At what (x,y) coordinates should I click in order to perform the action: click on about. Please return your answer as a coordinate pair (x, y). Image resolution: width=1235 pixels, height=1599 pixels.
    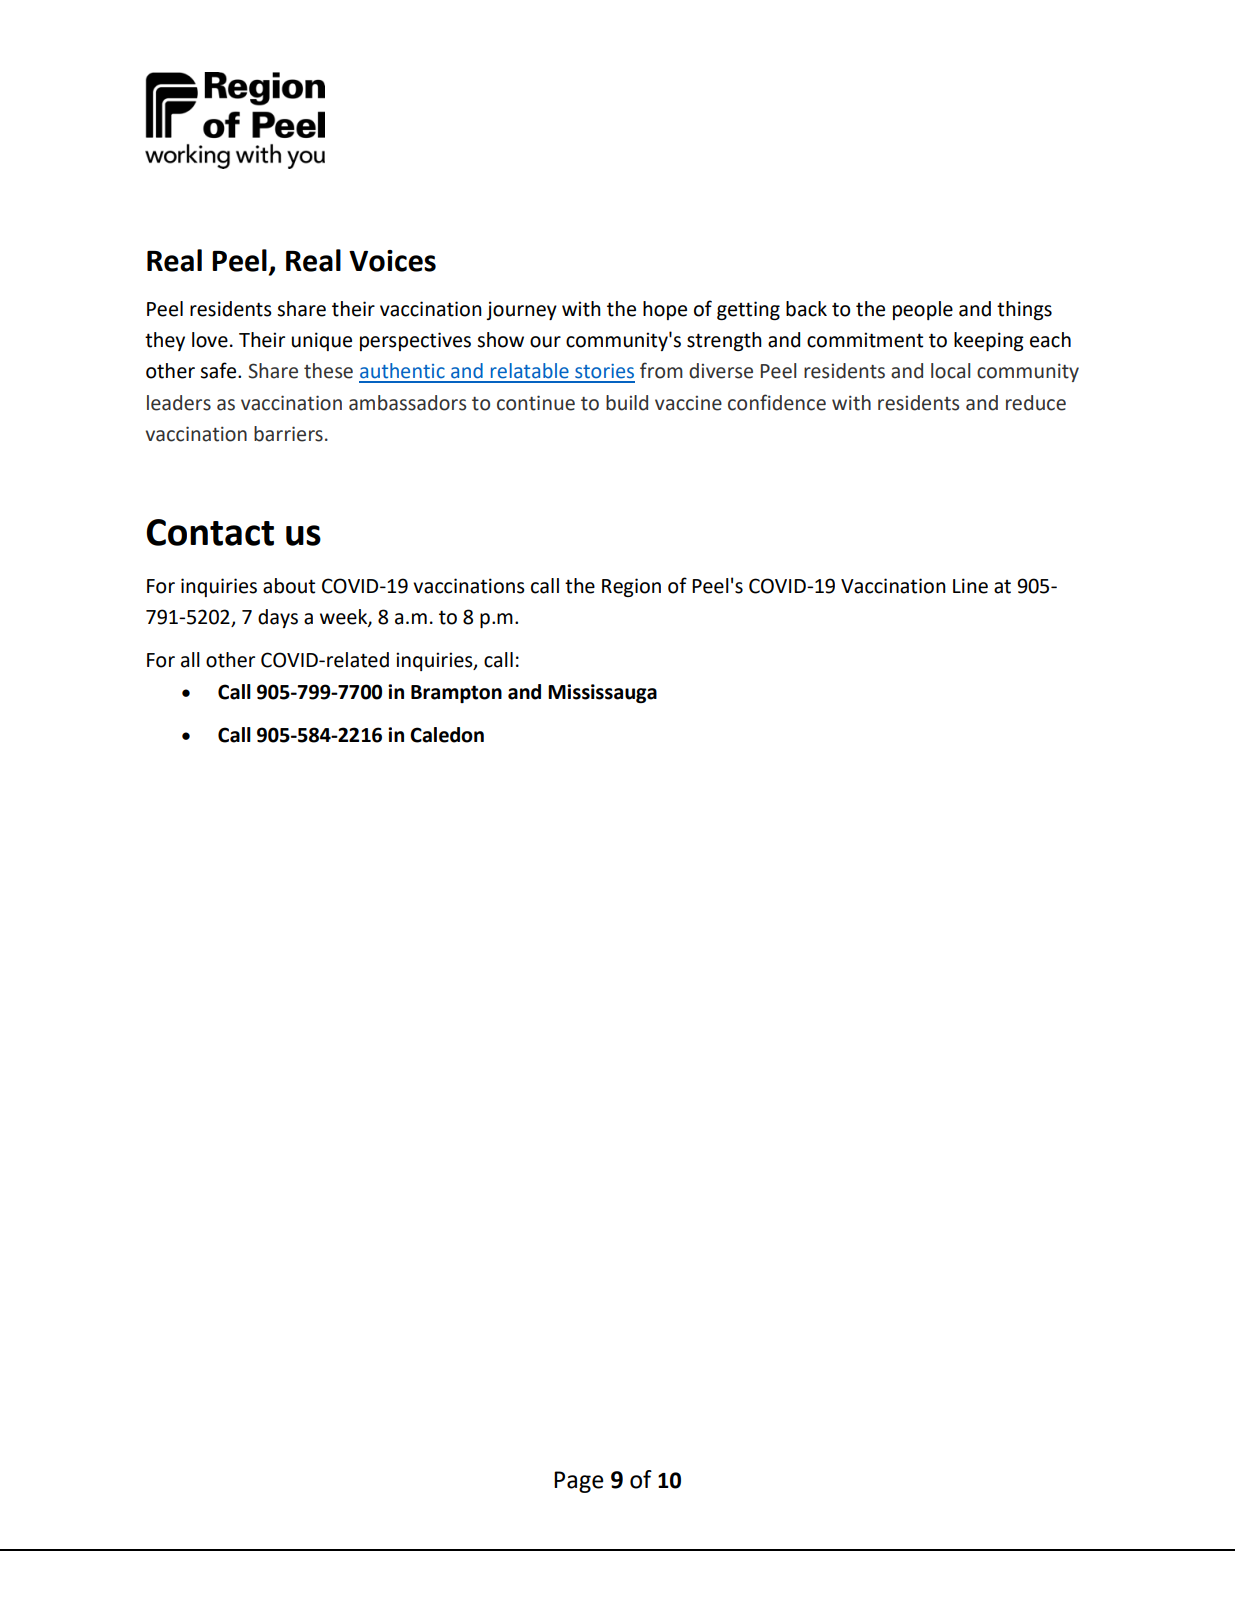
    Looking at the image, I should click on (289, 586).
